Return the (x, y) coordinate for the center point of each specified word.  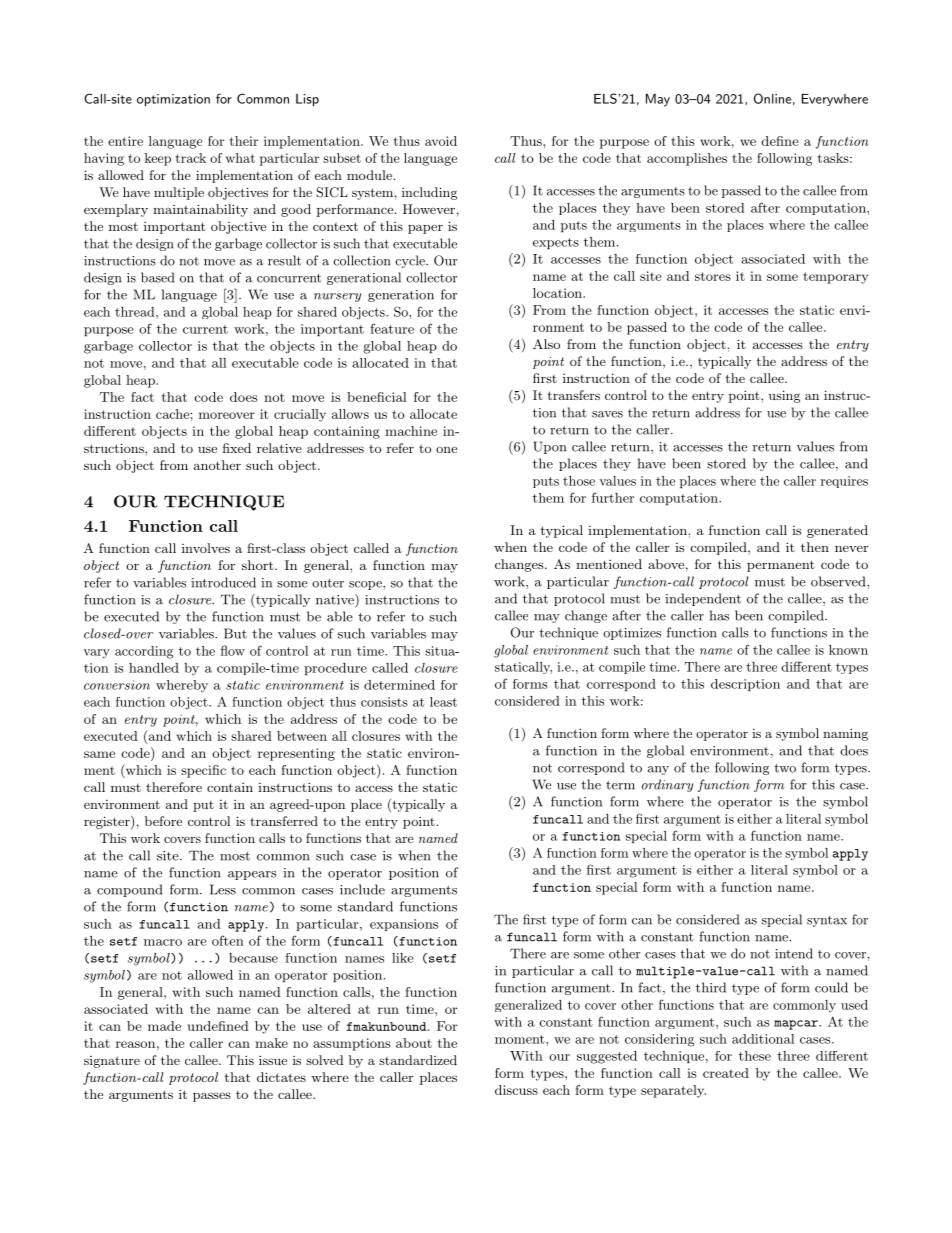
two (785, 768)
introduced (223, 582)
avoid (441, 141)
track (191, 158)
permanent (781, 566)
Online (772, 98)
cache (172, 414)
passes (212, 1097)
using (784, 396)
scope (366, 585)
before (163, 821)
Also (546, 344)
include (362, 889)
